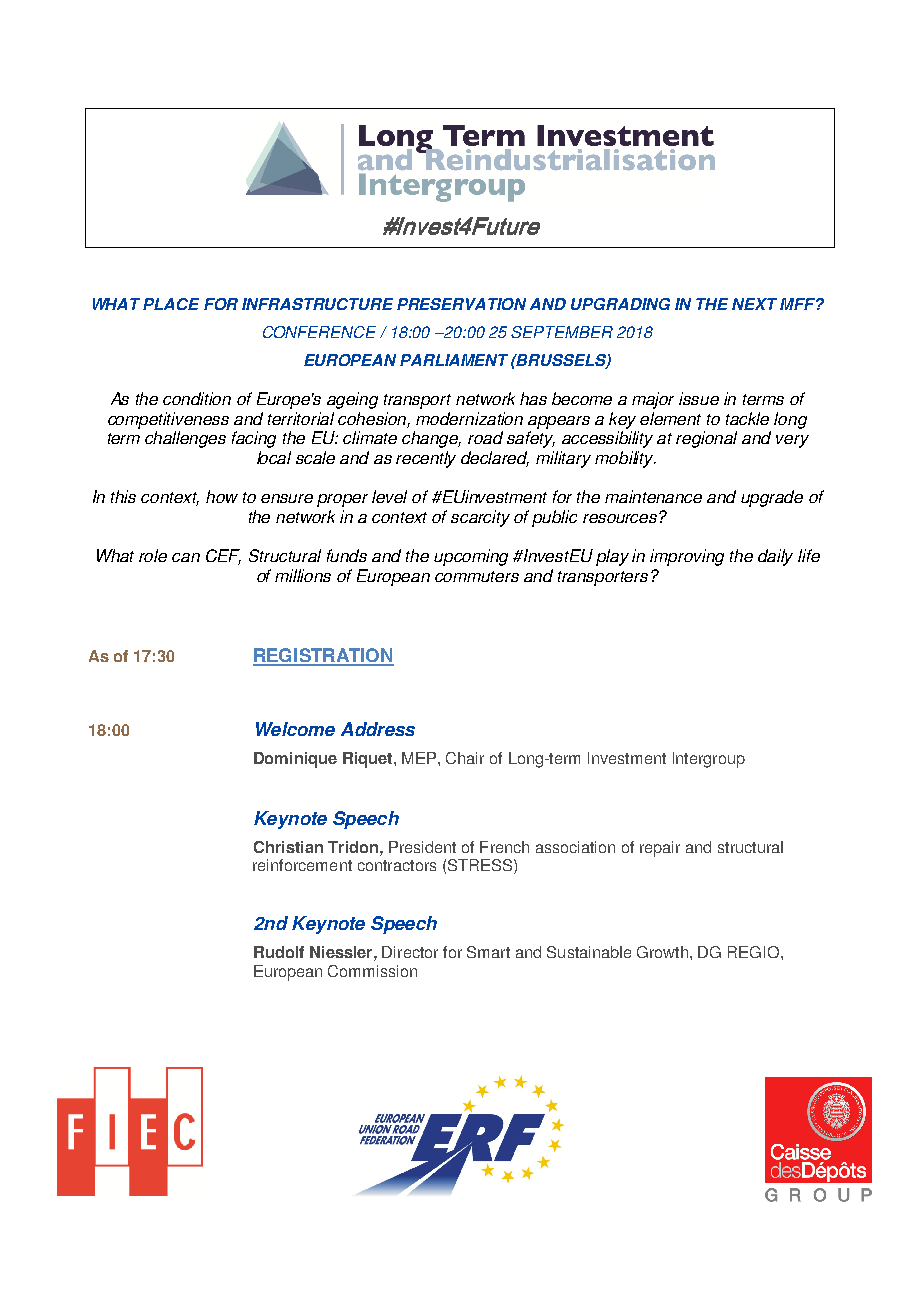 This document has height=1308, width=924. I want to click on French, so click(504, 847).
